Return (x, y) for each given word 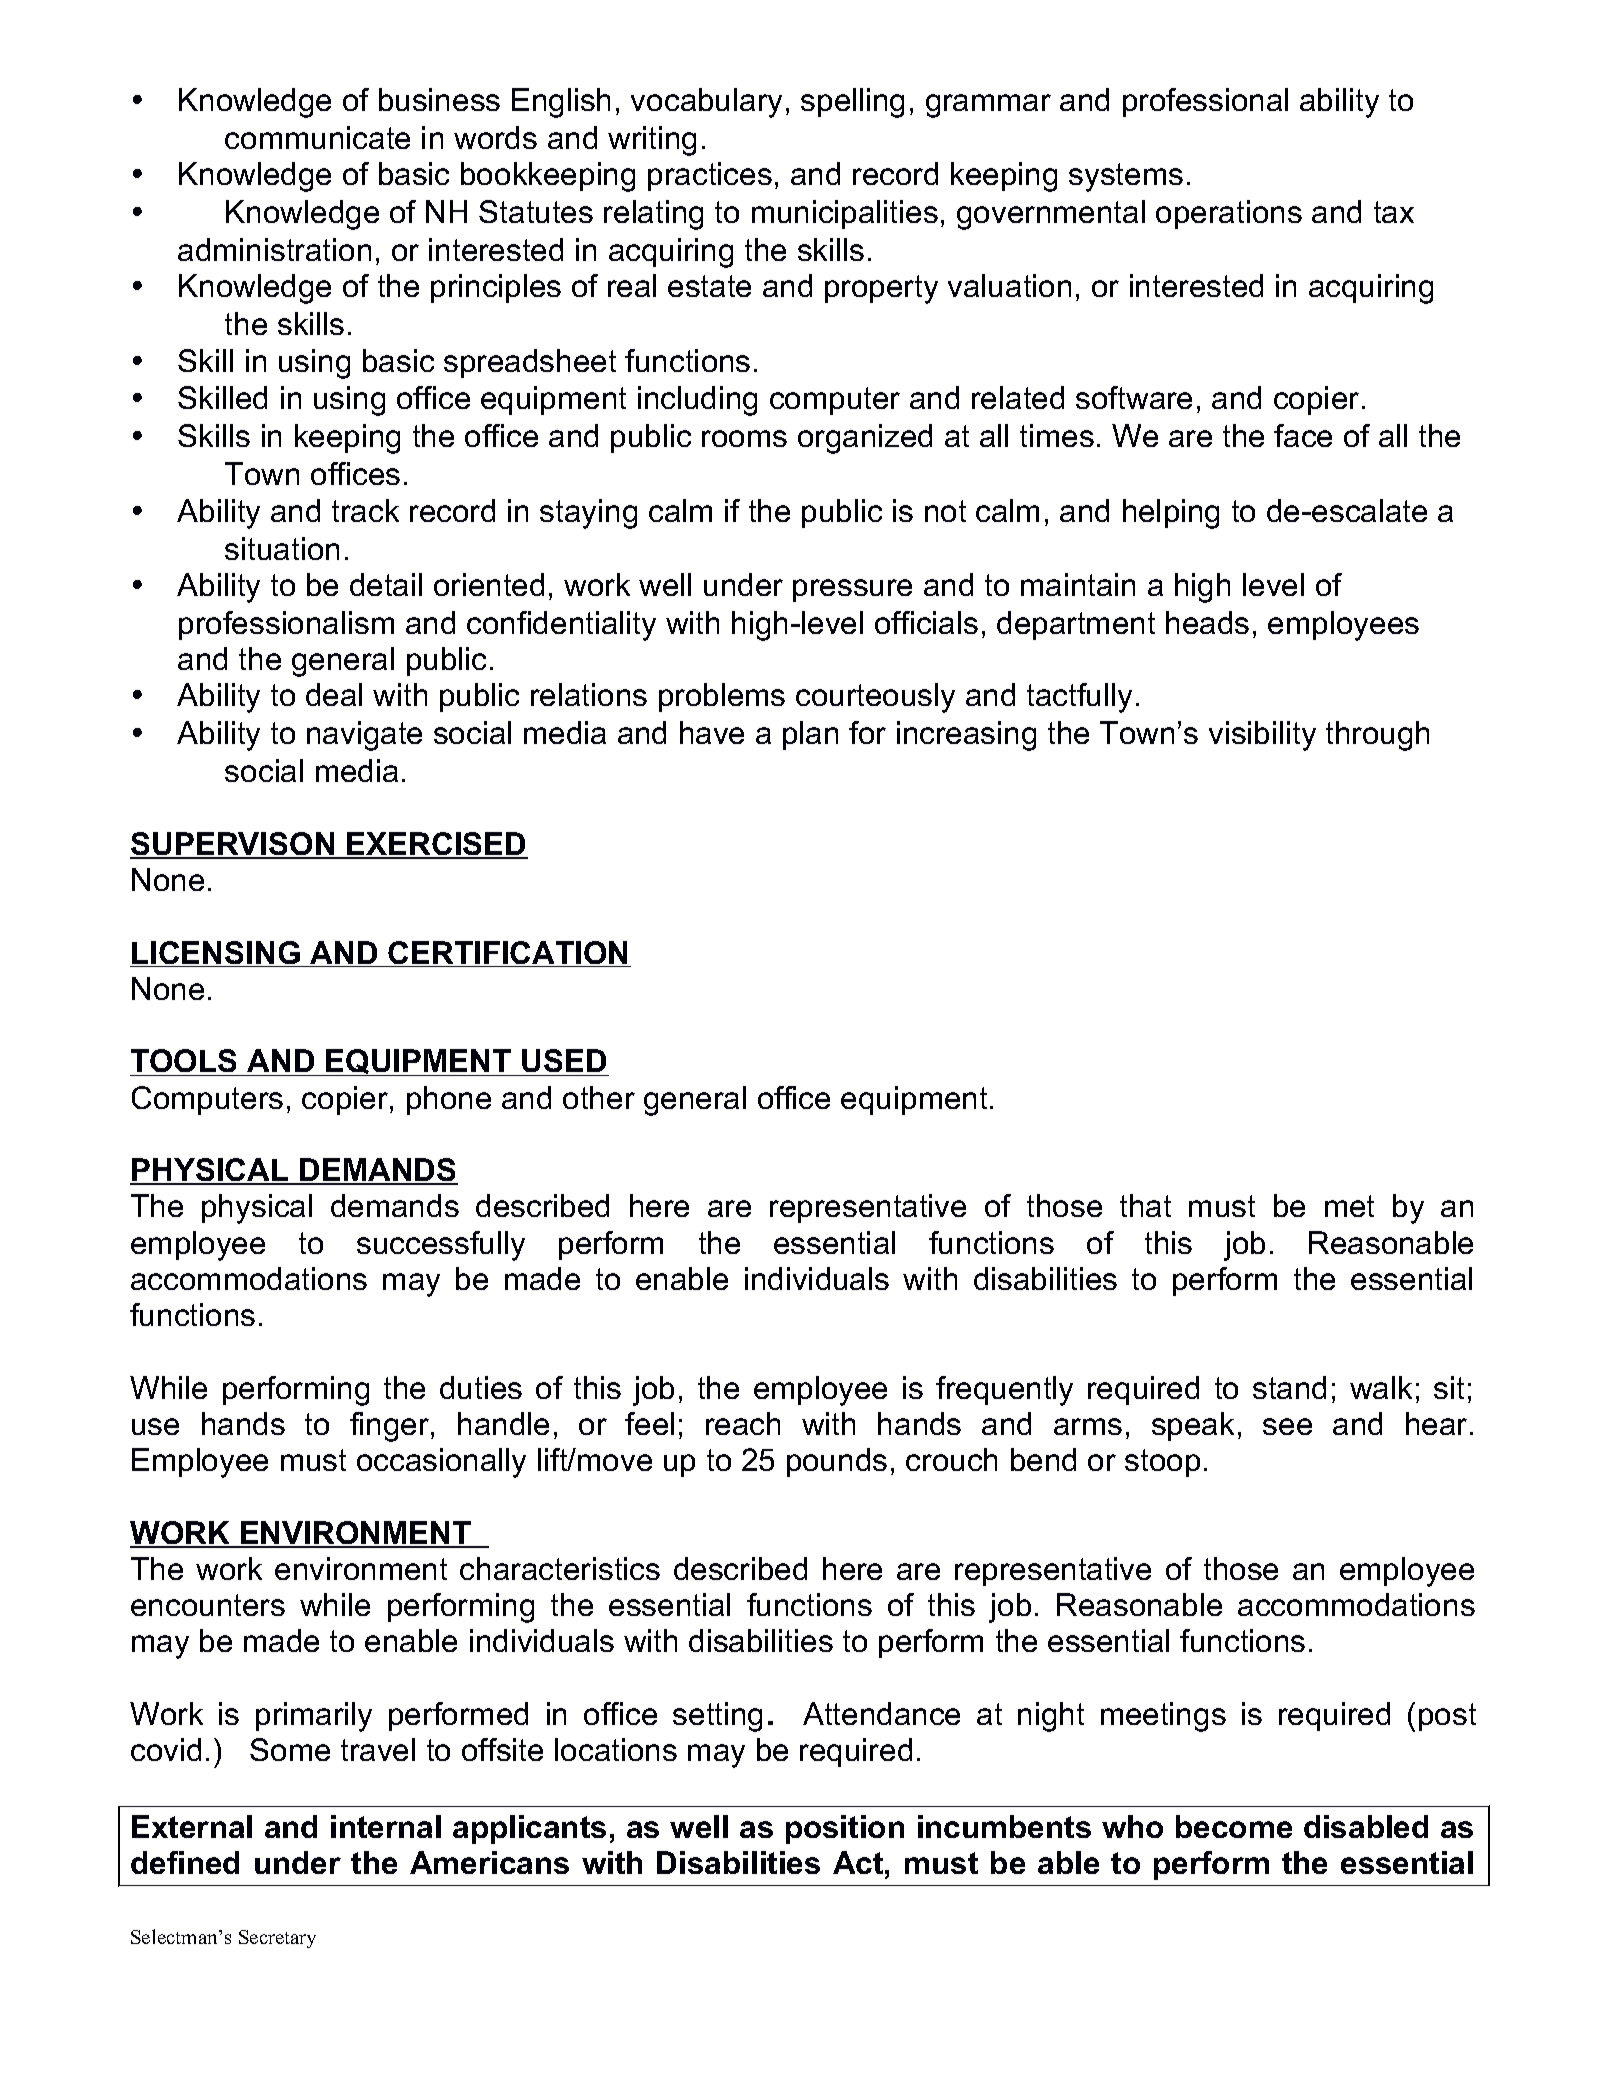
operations (1229, 214)
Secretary (277, 1939)
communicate (317, 137)
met (1349, 1206)
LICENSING (216, 954)
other (599, 1097)
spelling (852, 103)
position (845, 1829)
